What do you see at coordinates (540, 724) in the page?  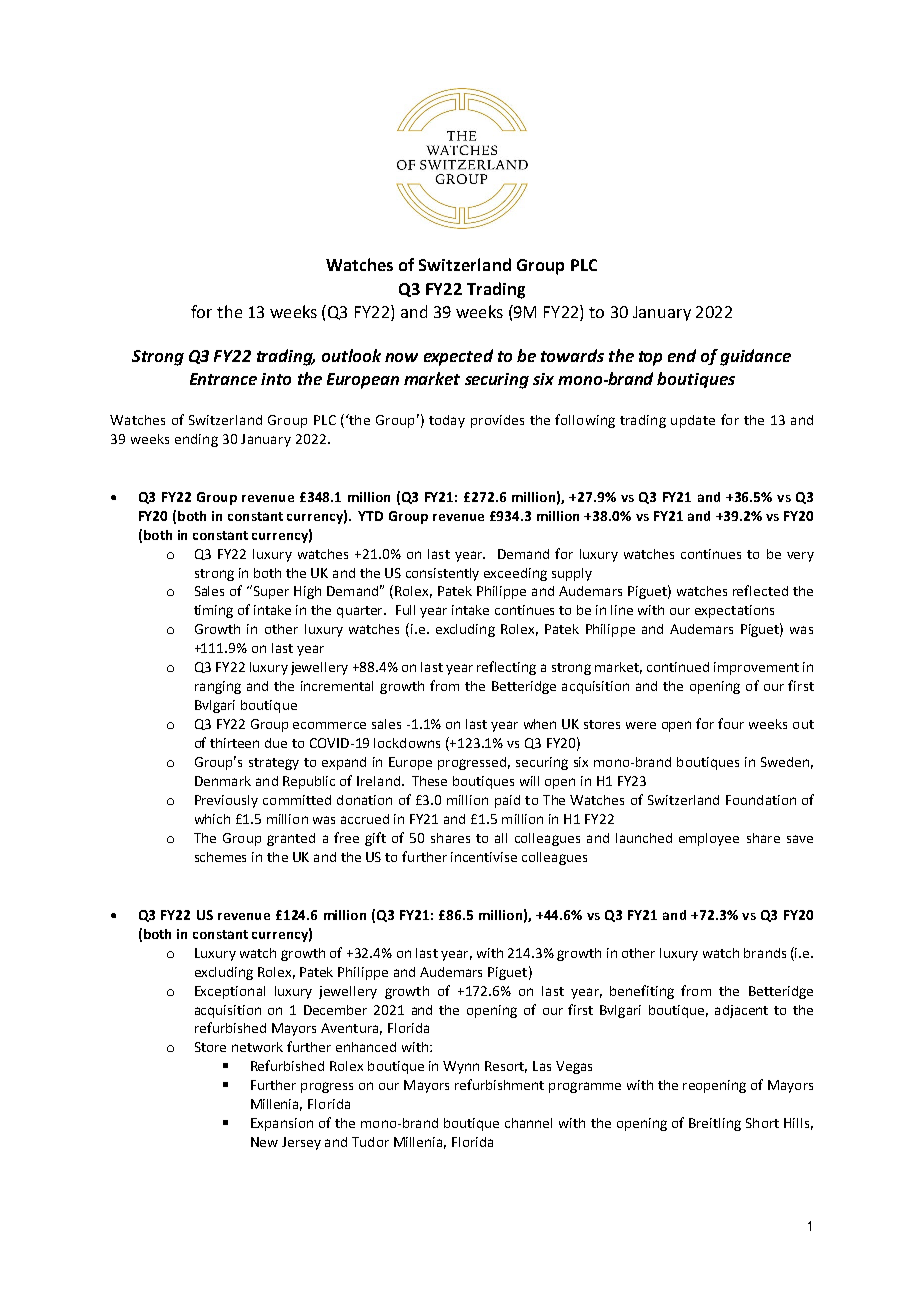 I see `when` at bounding box center [540, 724].
